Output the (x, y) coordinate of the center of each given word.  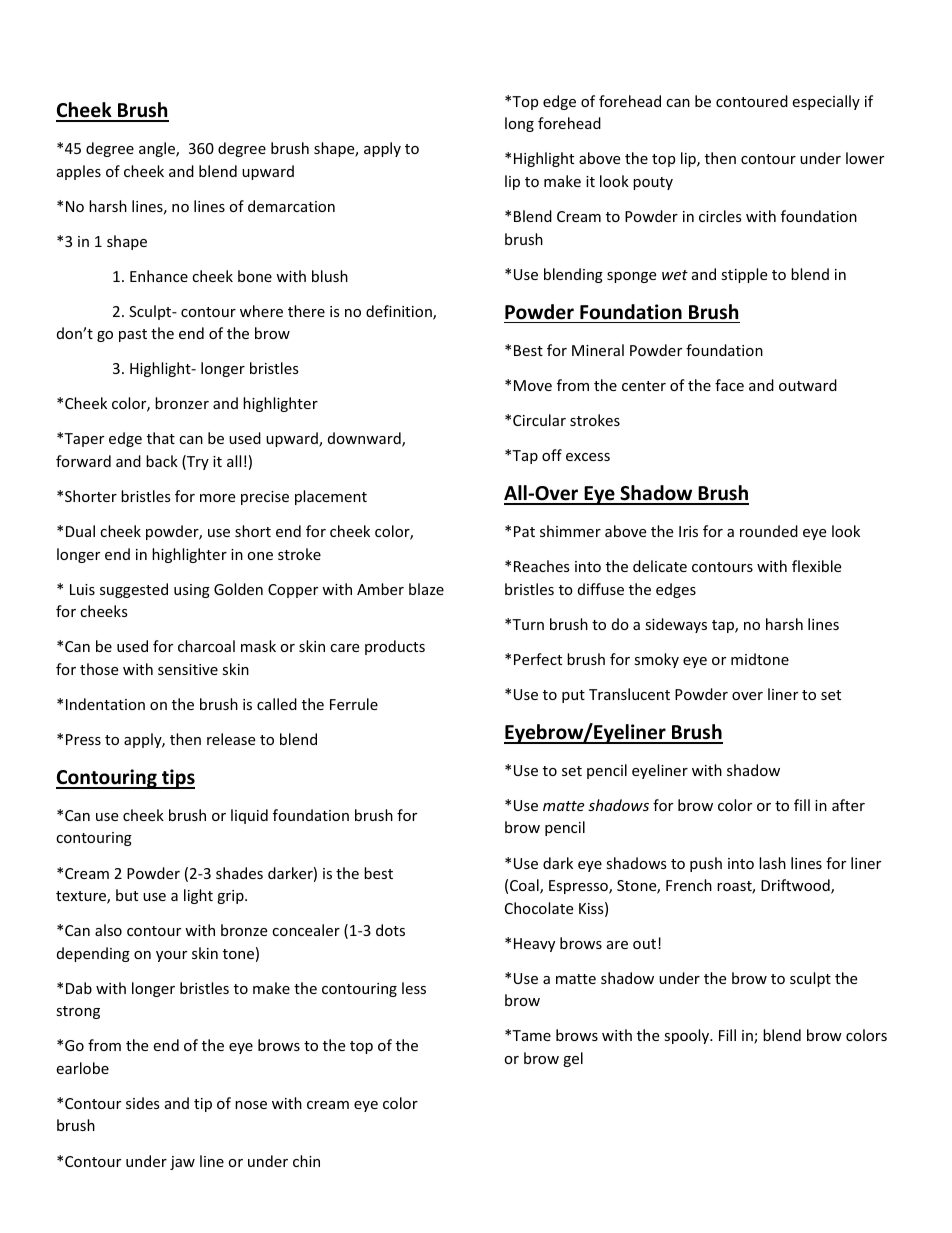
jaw (182, 1163)
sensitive (188, 669)
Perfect (538, 659)
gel (573, 1059)
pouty (653, 183)
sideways (676, 625)
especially (826, 102)
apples (79, 172)
